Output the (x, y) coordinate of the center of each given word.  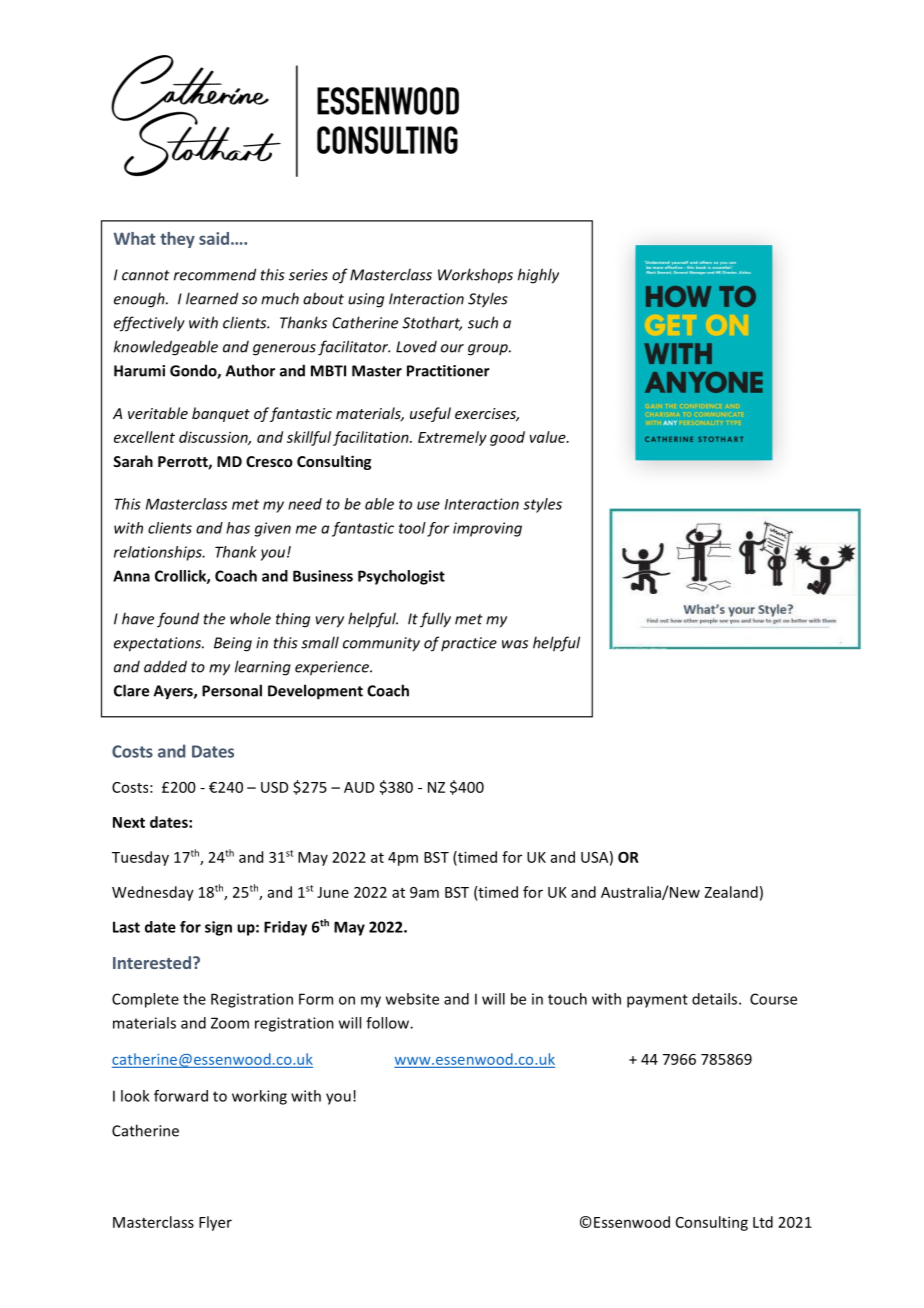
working (259, 1097)
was (515, 644)
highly (538, 276)
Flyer (215, 1223)
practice (469, 644)
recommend (215, 274)
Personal (232, 690)
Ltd (763, 1222)
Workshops (475, 276)
